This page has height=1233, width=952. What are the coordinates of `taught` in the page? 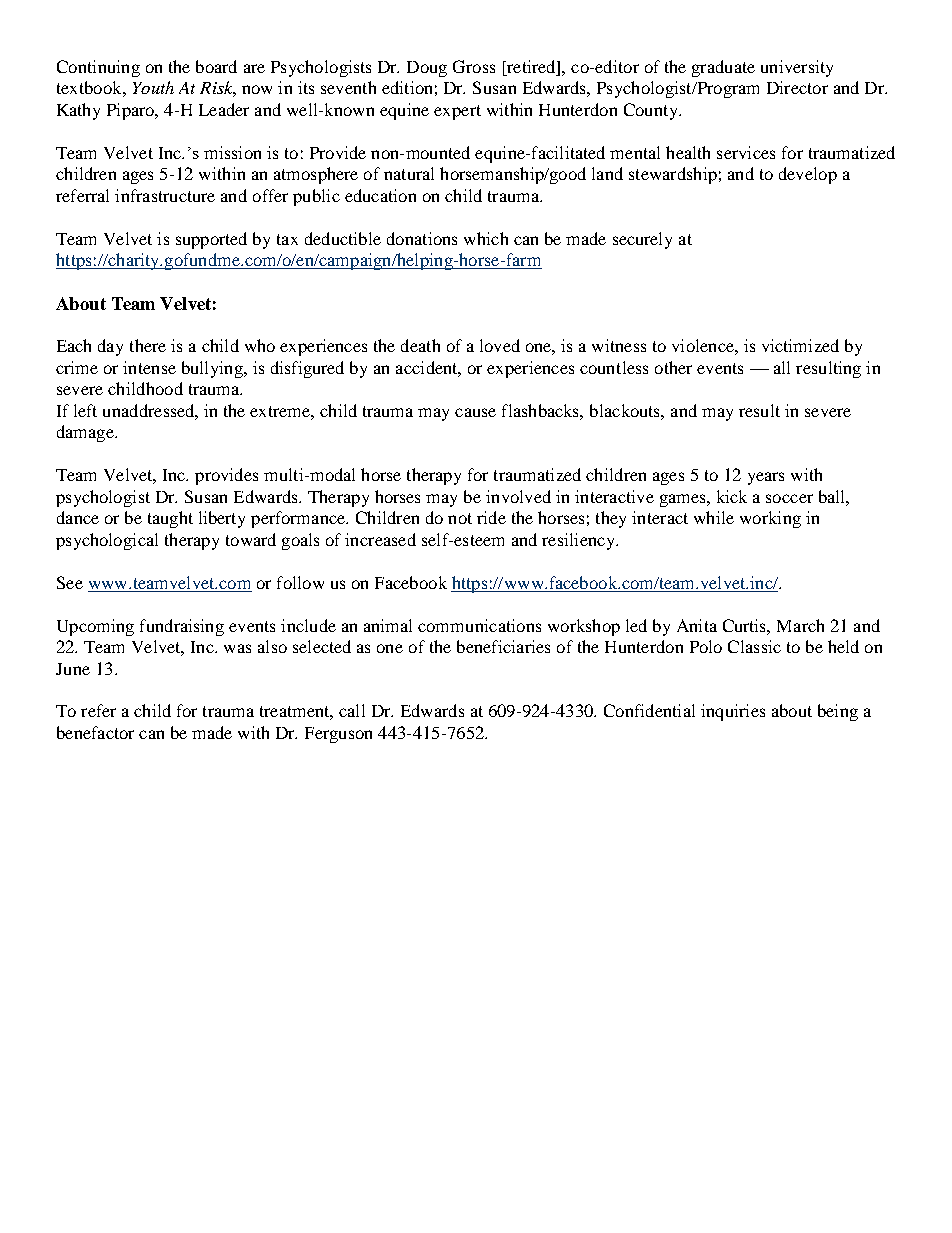 It's located at (170, 519).
